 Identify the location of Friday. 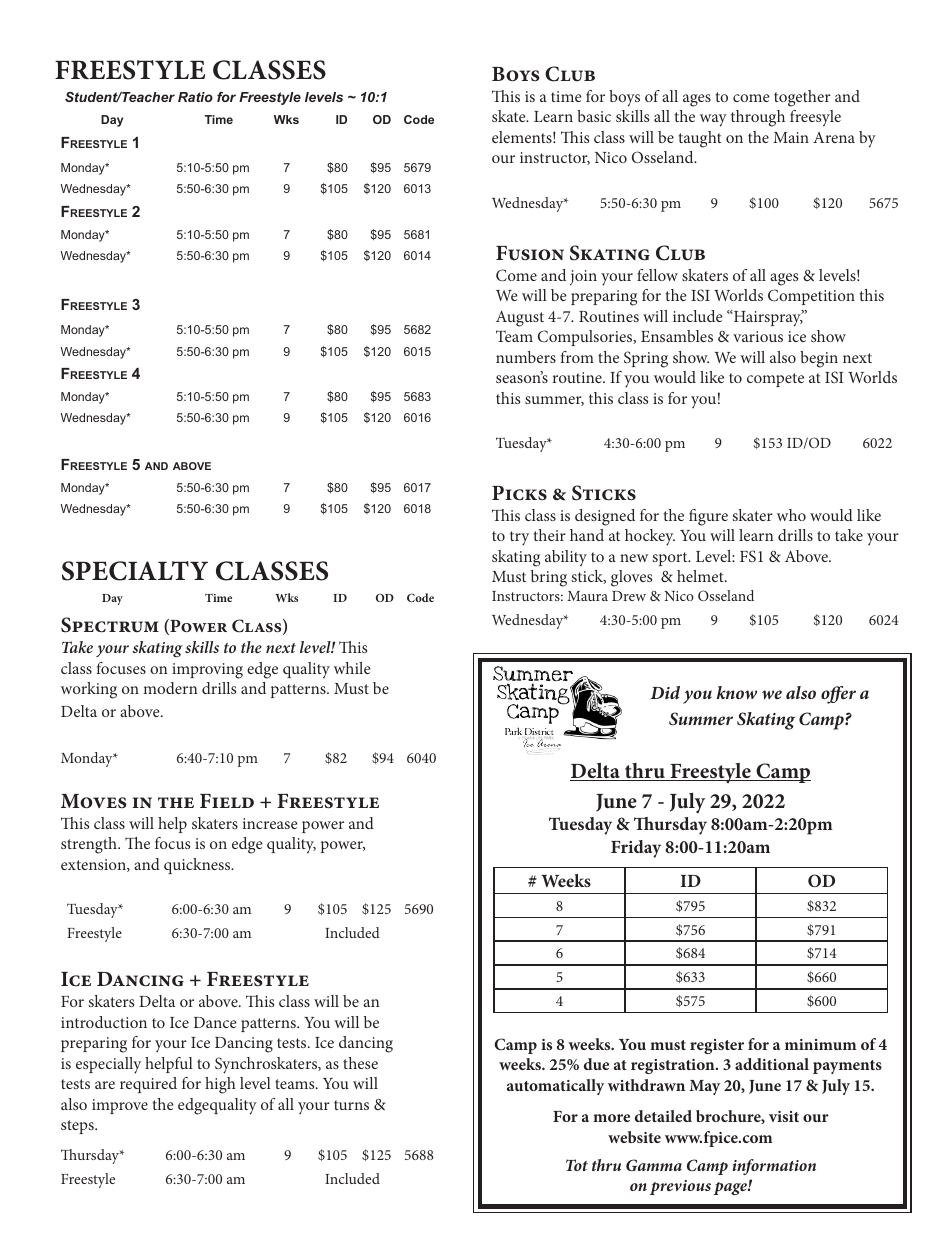
(636, 849).
